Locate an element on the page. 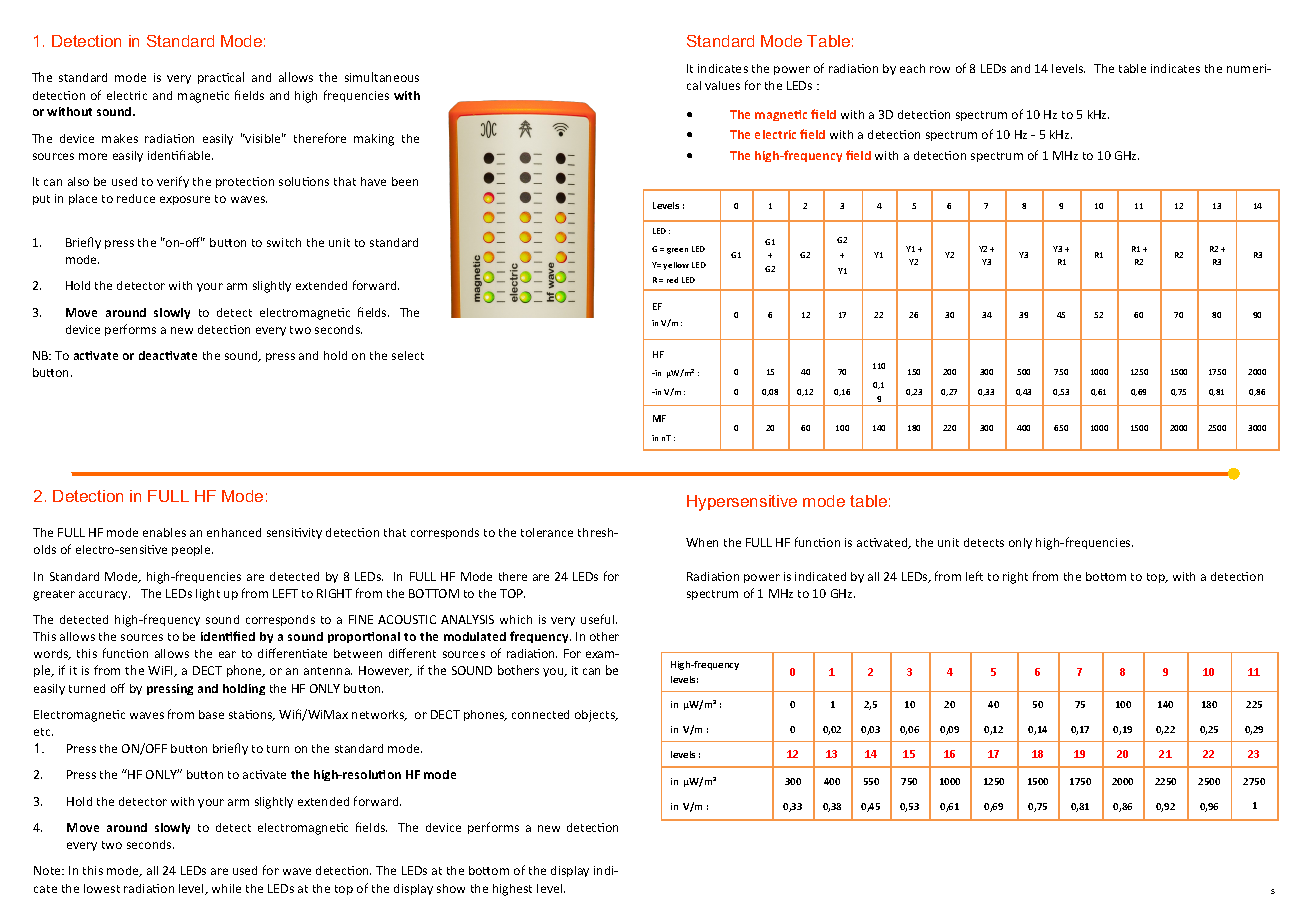 The height and width of the page is (924, 1308). useful is located at coordinates (599, 619).
